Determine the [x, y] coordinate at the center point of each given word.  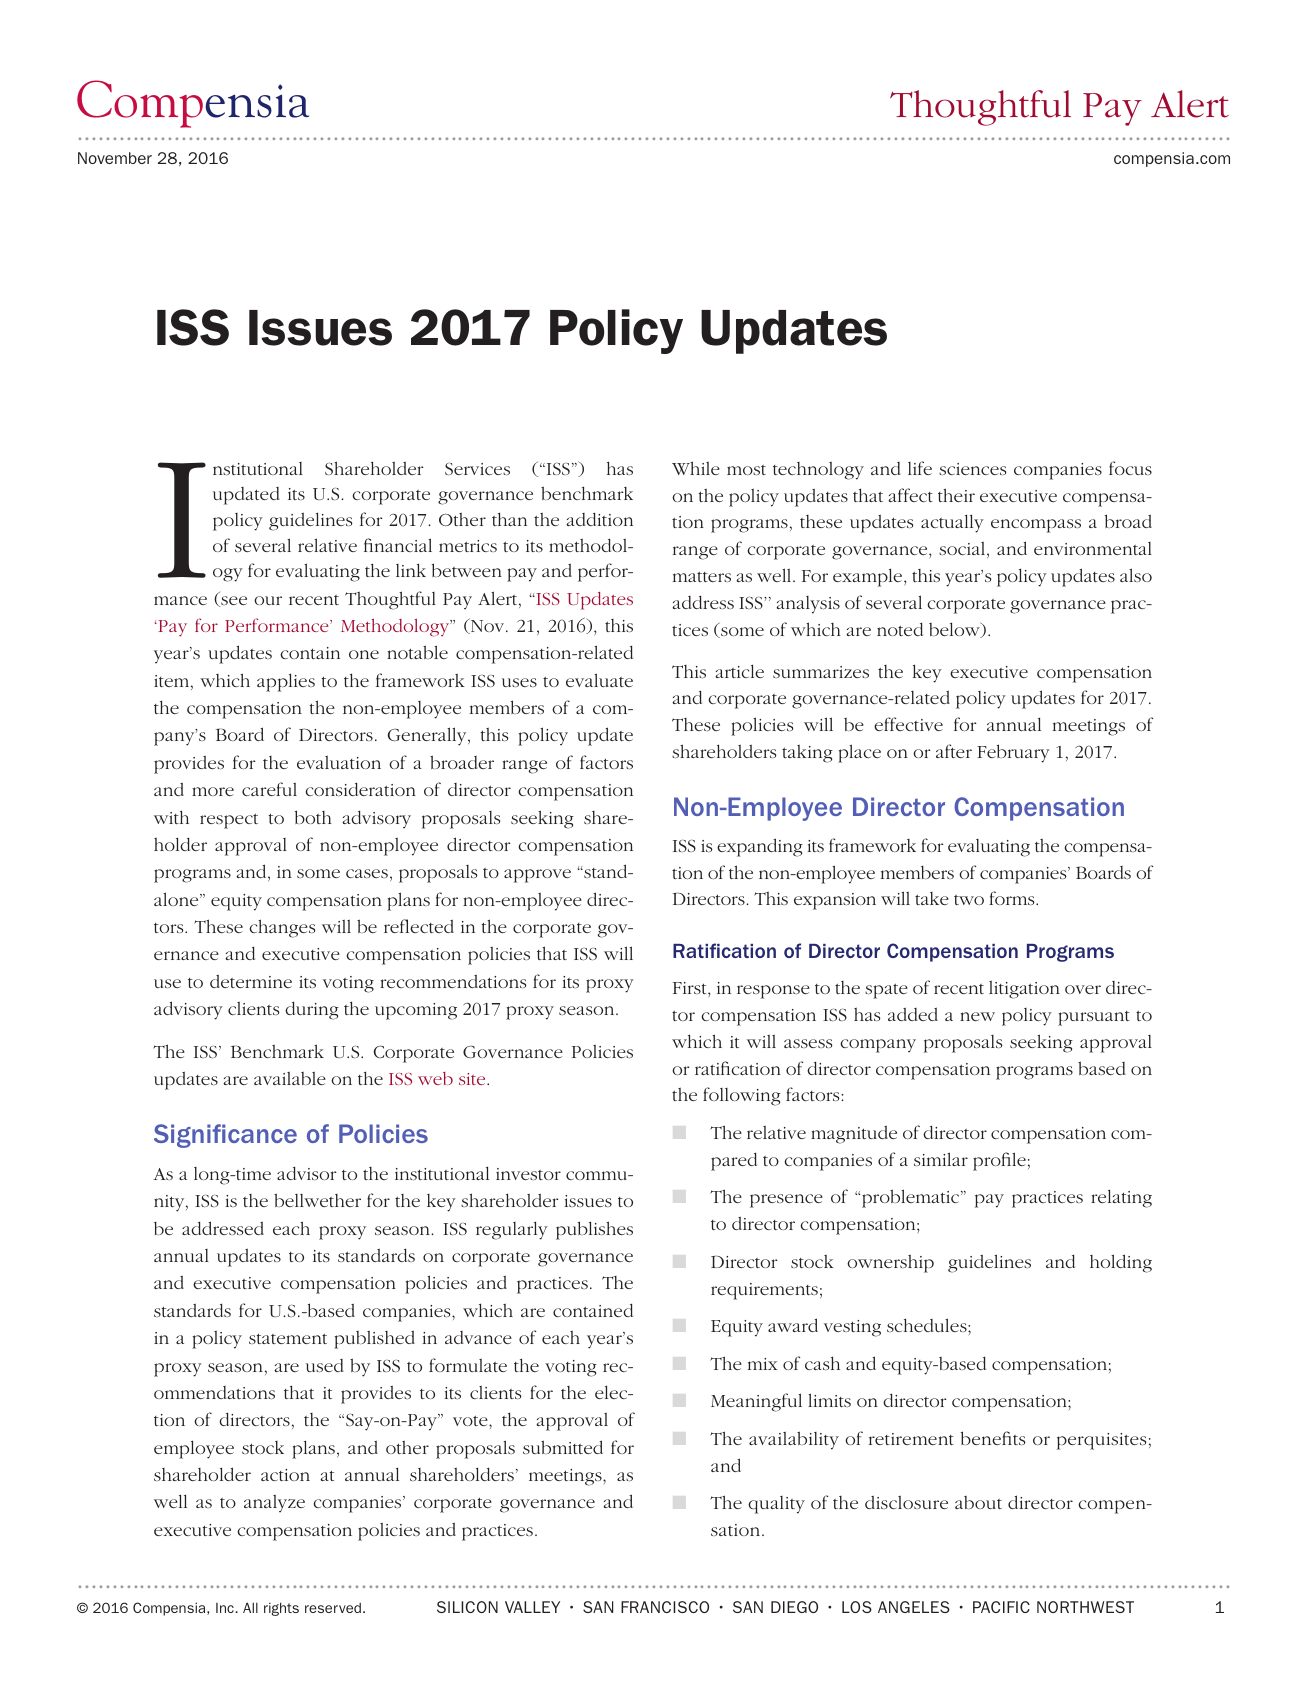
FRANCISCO [665, 1607]
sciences [972, 469]
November [115, 158]
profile [999, 1161]
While [696, 468]
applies [286, 682]
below [956, 630]
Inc [226, 1608]
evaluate [599, 680]
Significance [225, 1136]
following [742, 1096]
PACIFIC [1001, 1607]
